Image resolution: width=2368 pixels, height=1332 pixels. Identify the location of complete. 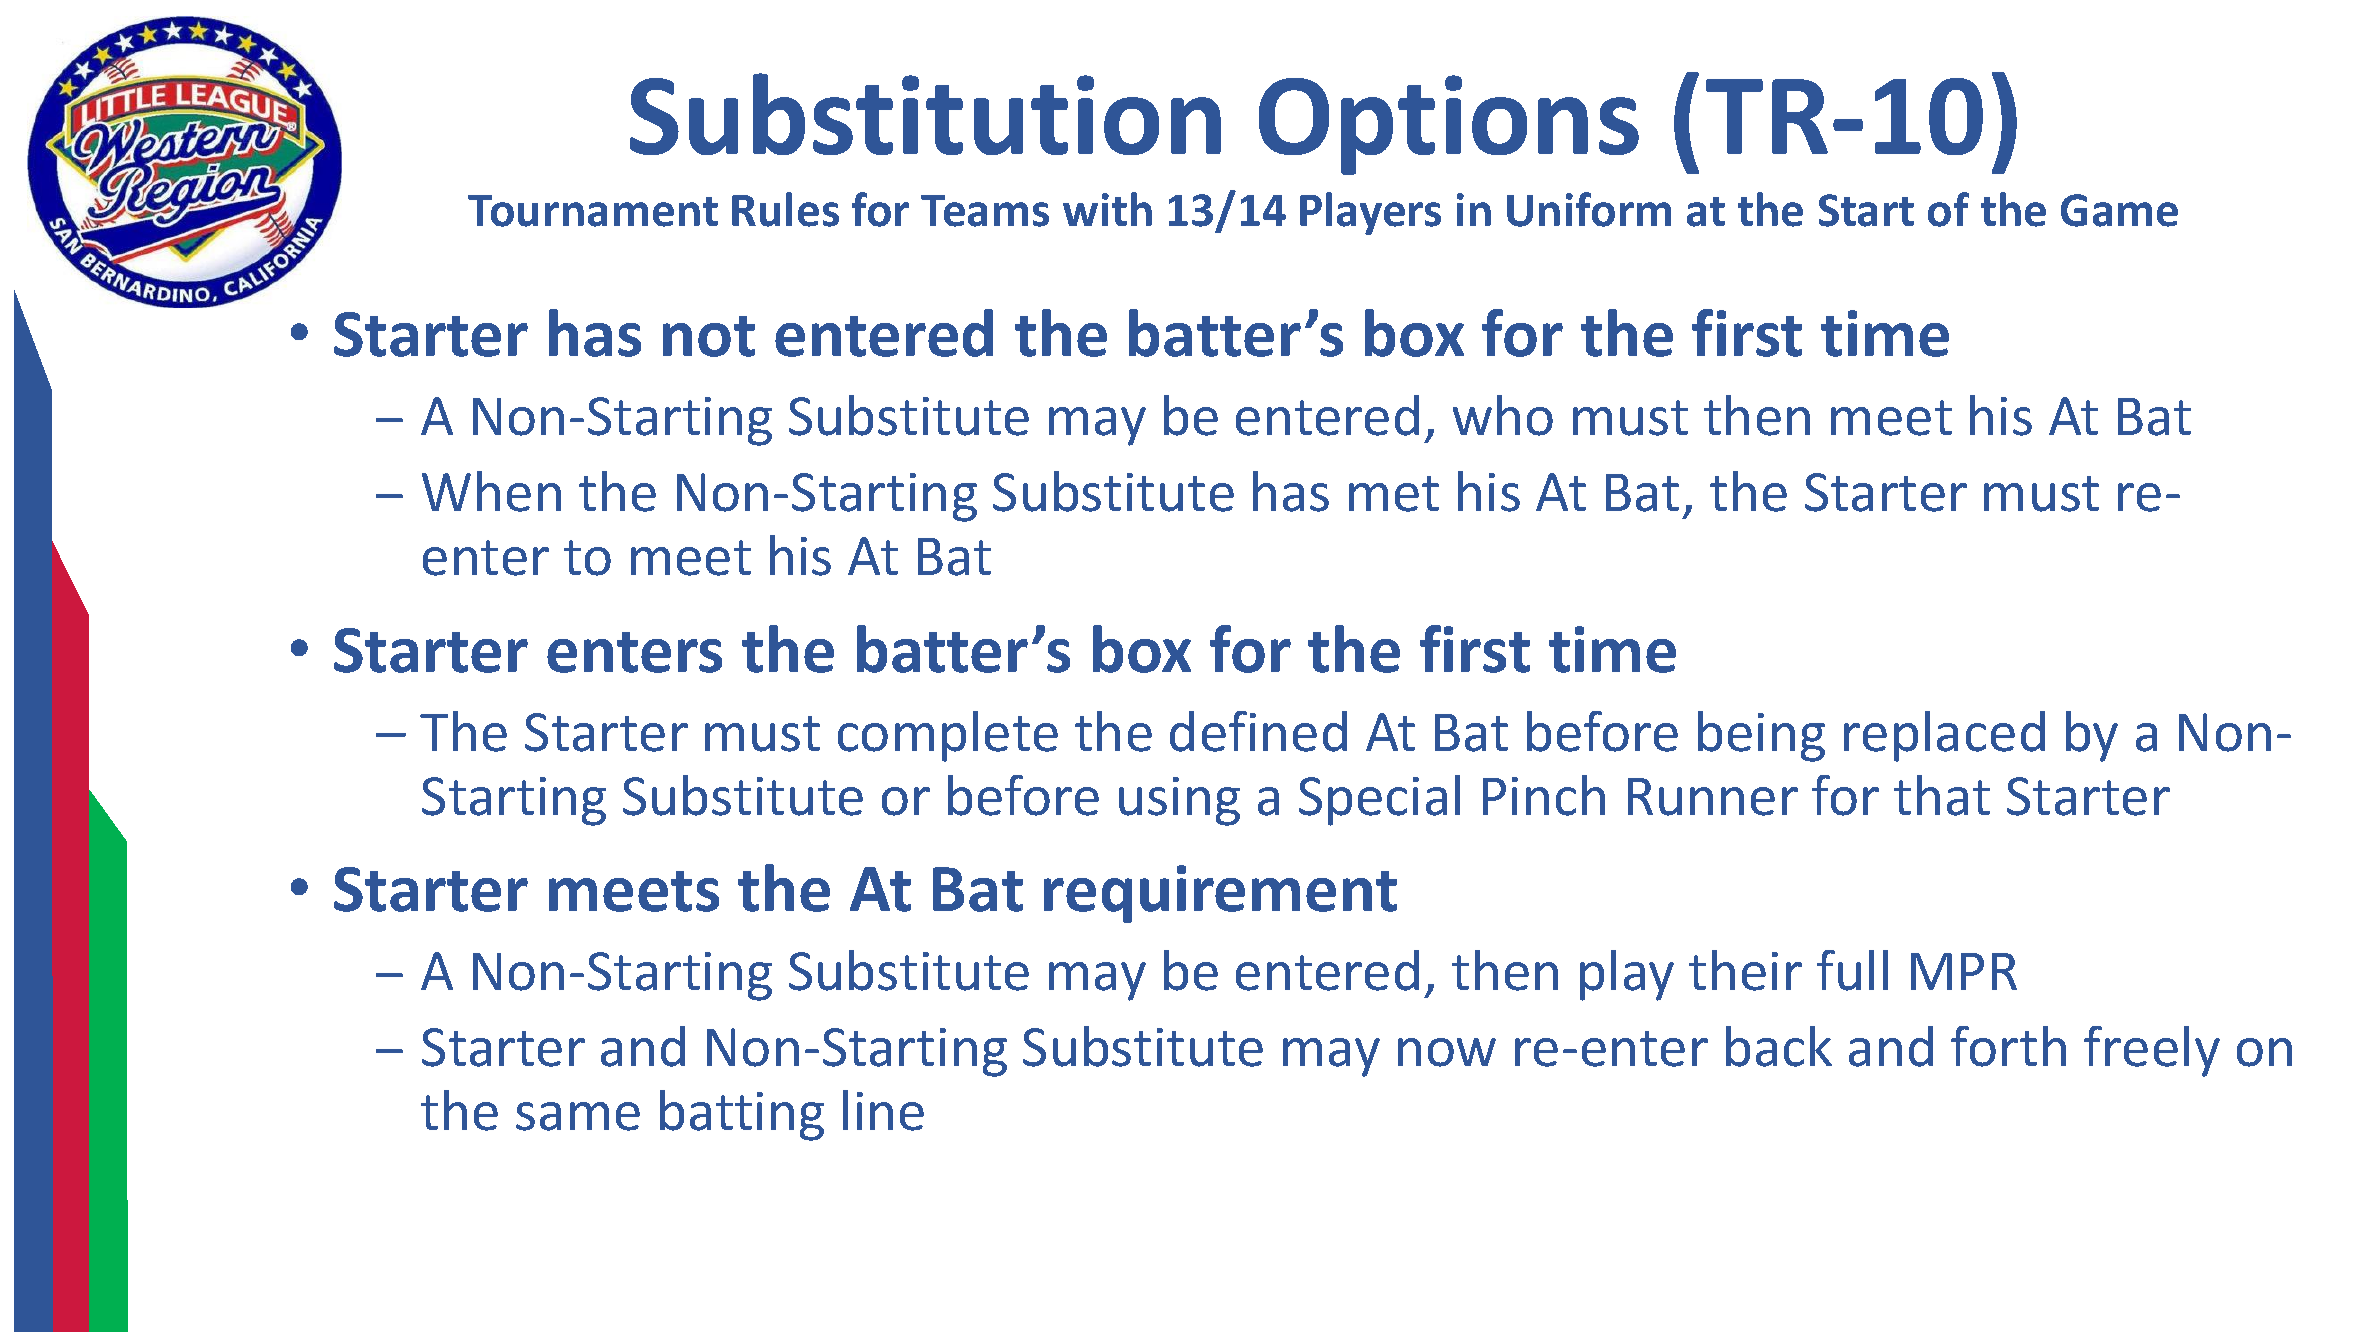
(948, 736).
